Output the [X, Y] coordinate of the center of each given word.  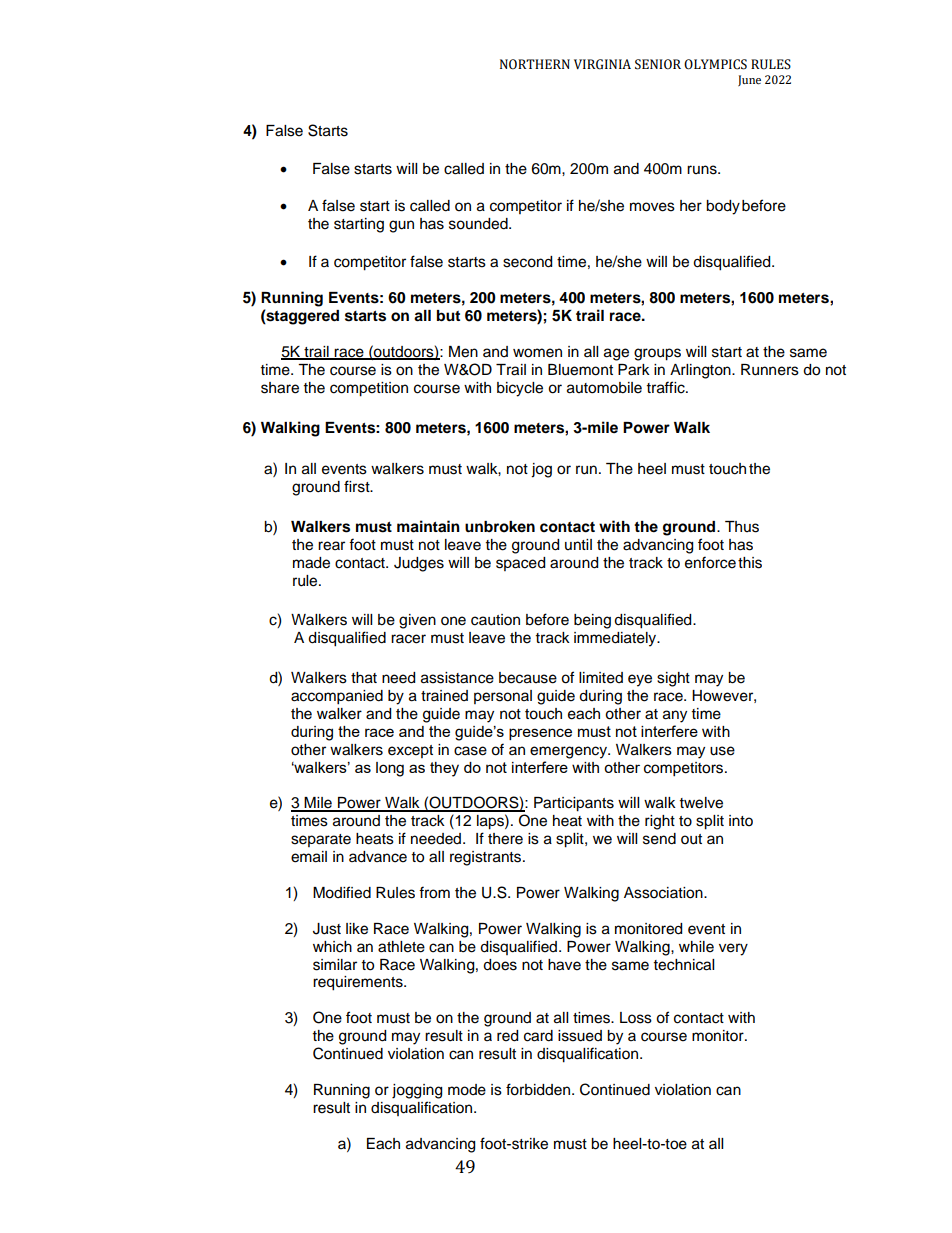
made [311, 563]
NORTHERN [535, 64]
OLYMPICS [715, 64]
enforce [710, 562]
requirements [359, 983]
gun [401, 226]
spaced [520, 564]
